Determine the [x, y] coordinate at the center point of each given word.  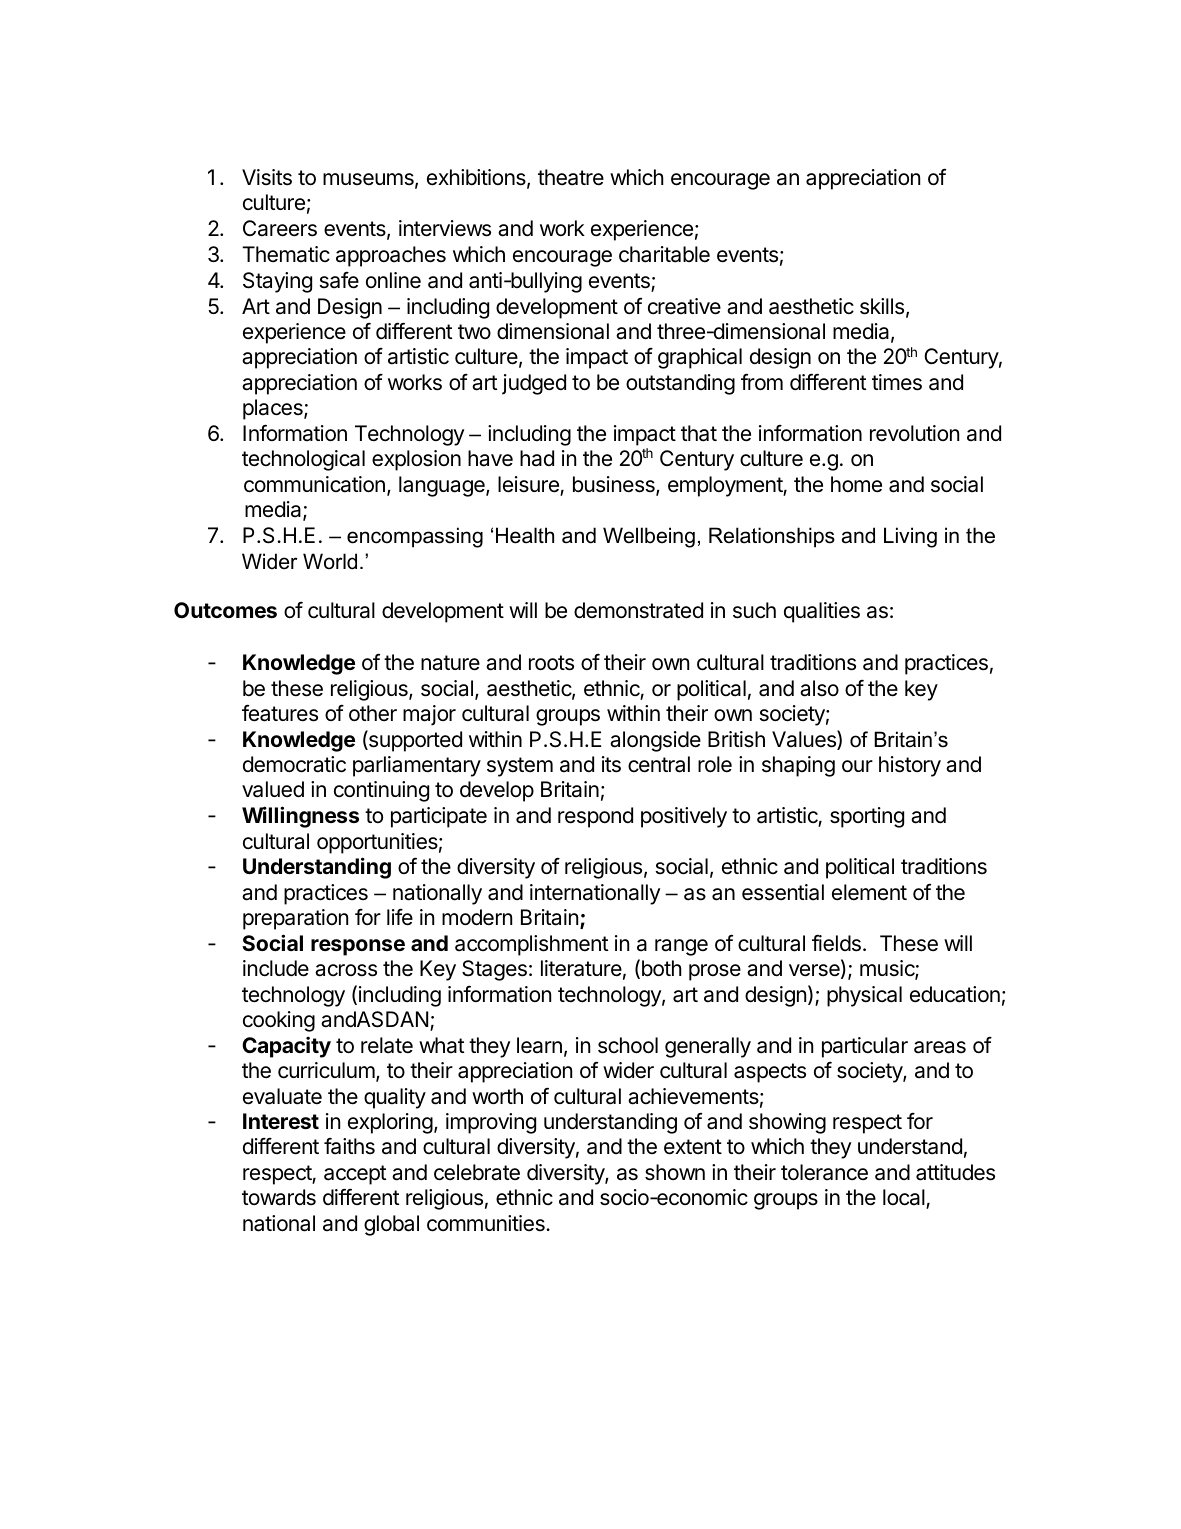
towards [279, 1197]
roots [551, 663]
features [280, 713]
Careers [280, 228]
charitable [664, 254]
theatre [571, 177]
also [819, 688]
